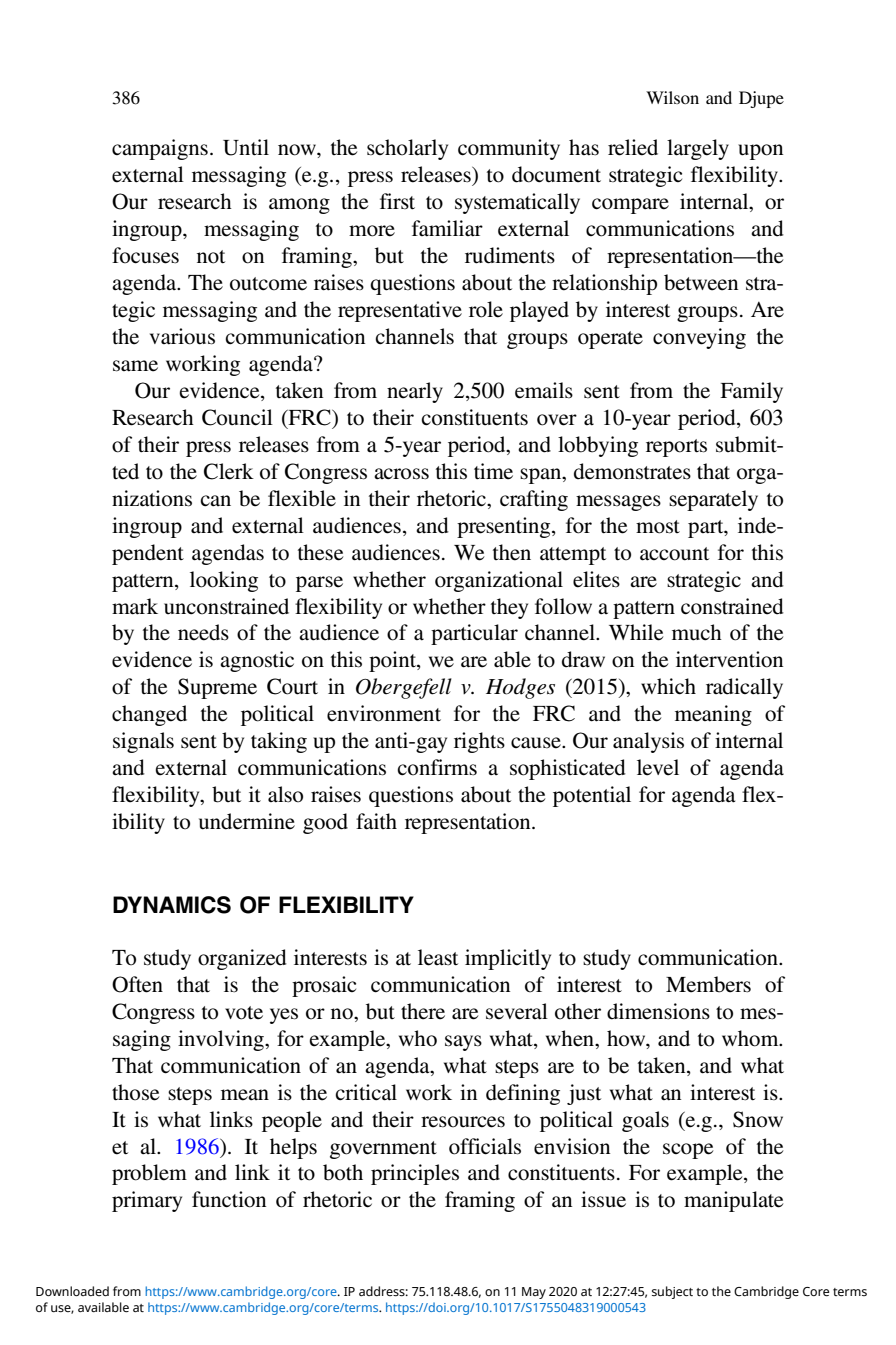  I want to click on principles, so click(415, 1174).
